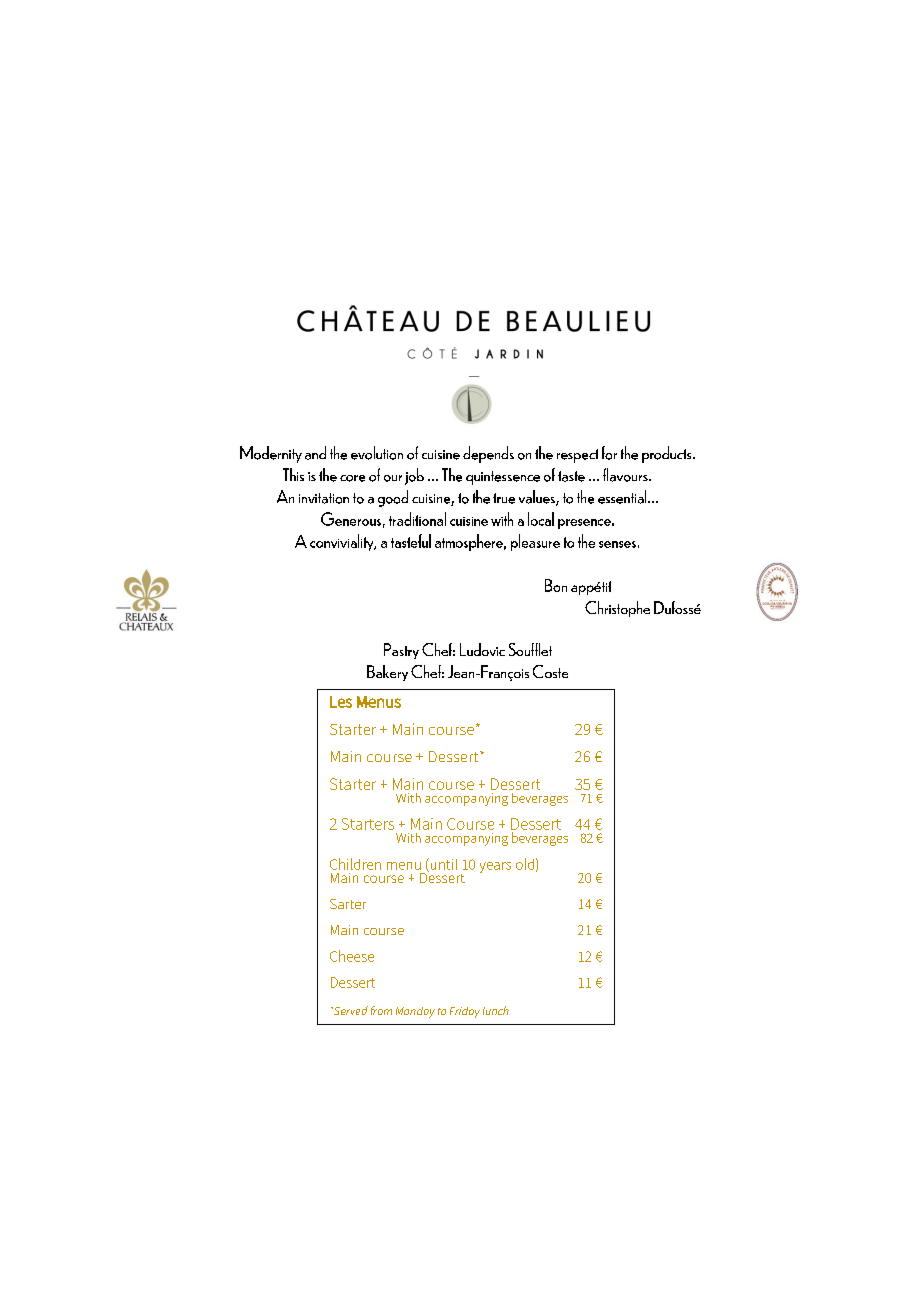 This screenshot has width=924, height=1308. Describe the element at coordinates (387, 673) in the screenshot. I see `Bakery` at that location.
